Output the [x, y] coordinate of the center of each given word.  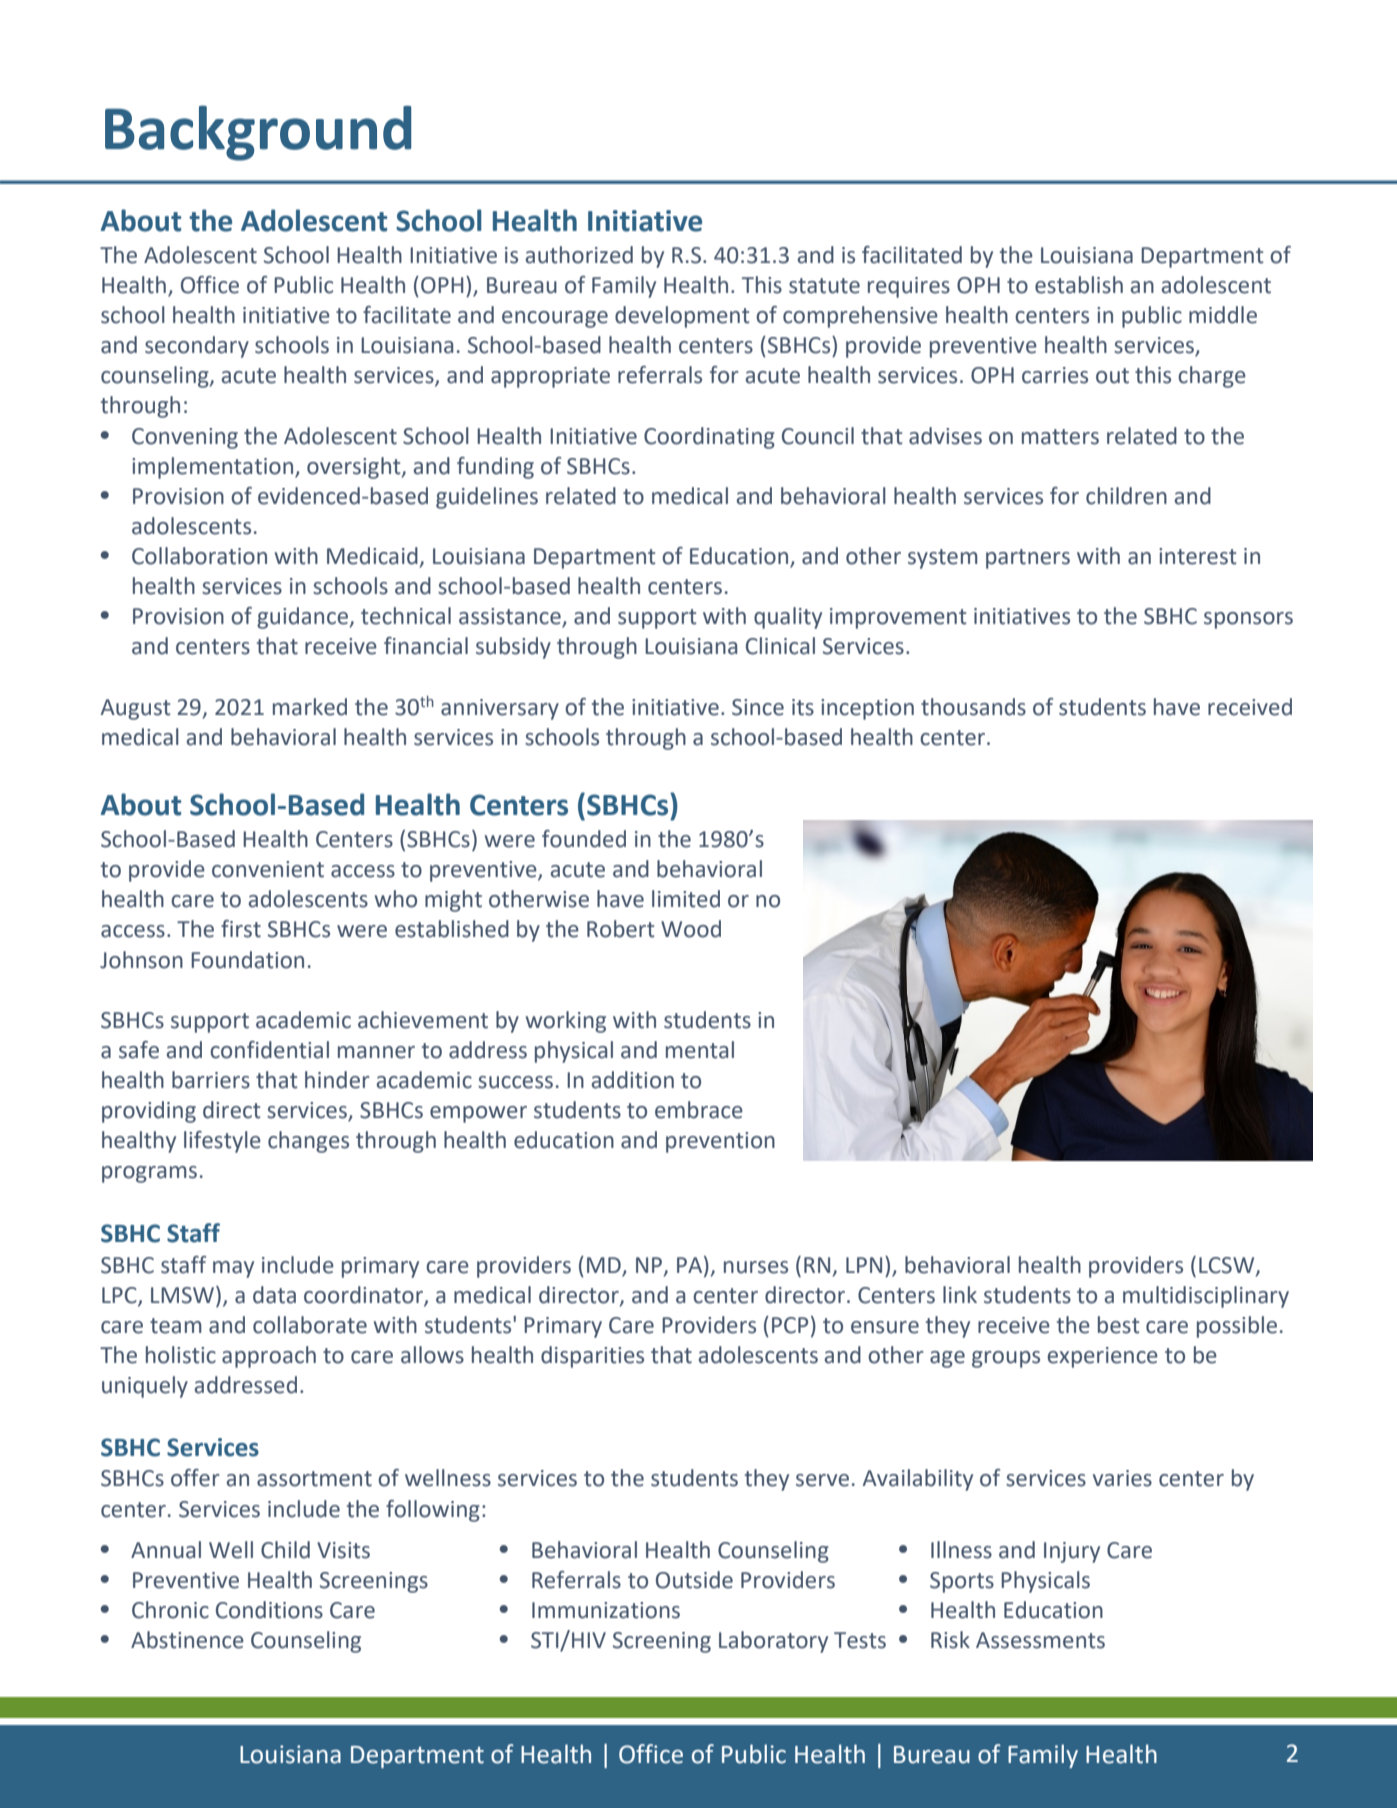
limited [686, 899]
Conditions [269, 1610]
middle [1223, 315]
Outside [694, 1580]
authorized [579, 255]
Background [258, 133]
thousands [973, 707]
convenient [268, 869]
